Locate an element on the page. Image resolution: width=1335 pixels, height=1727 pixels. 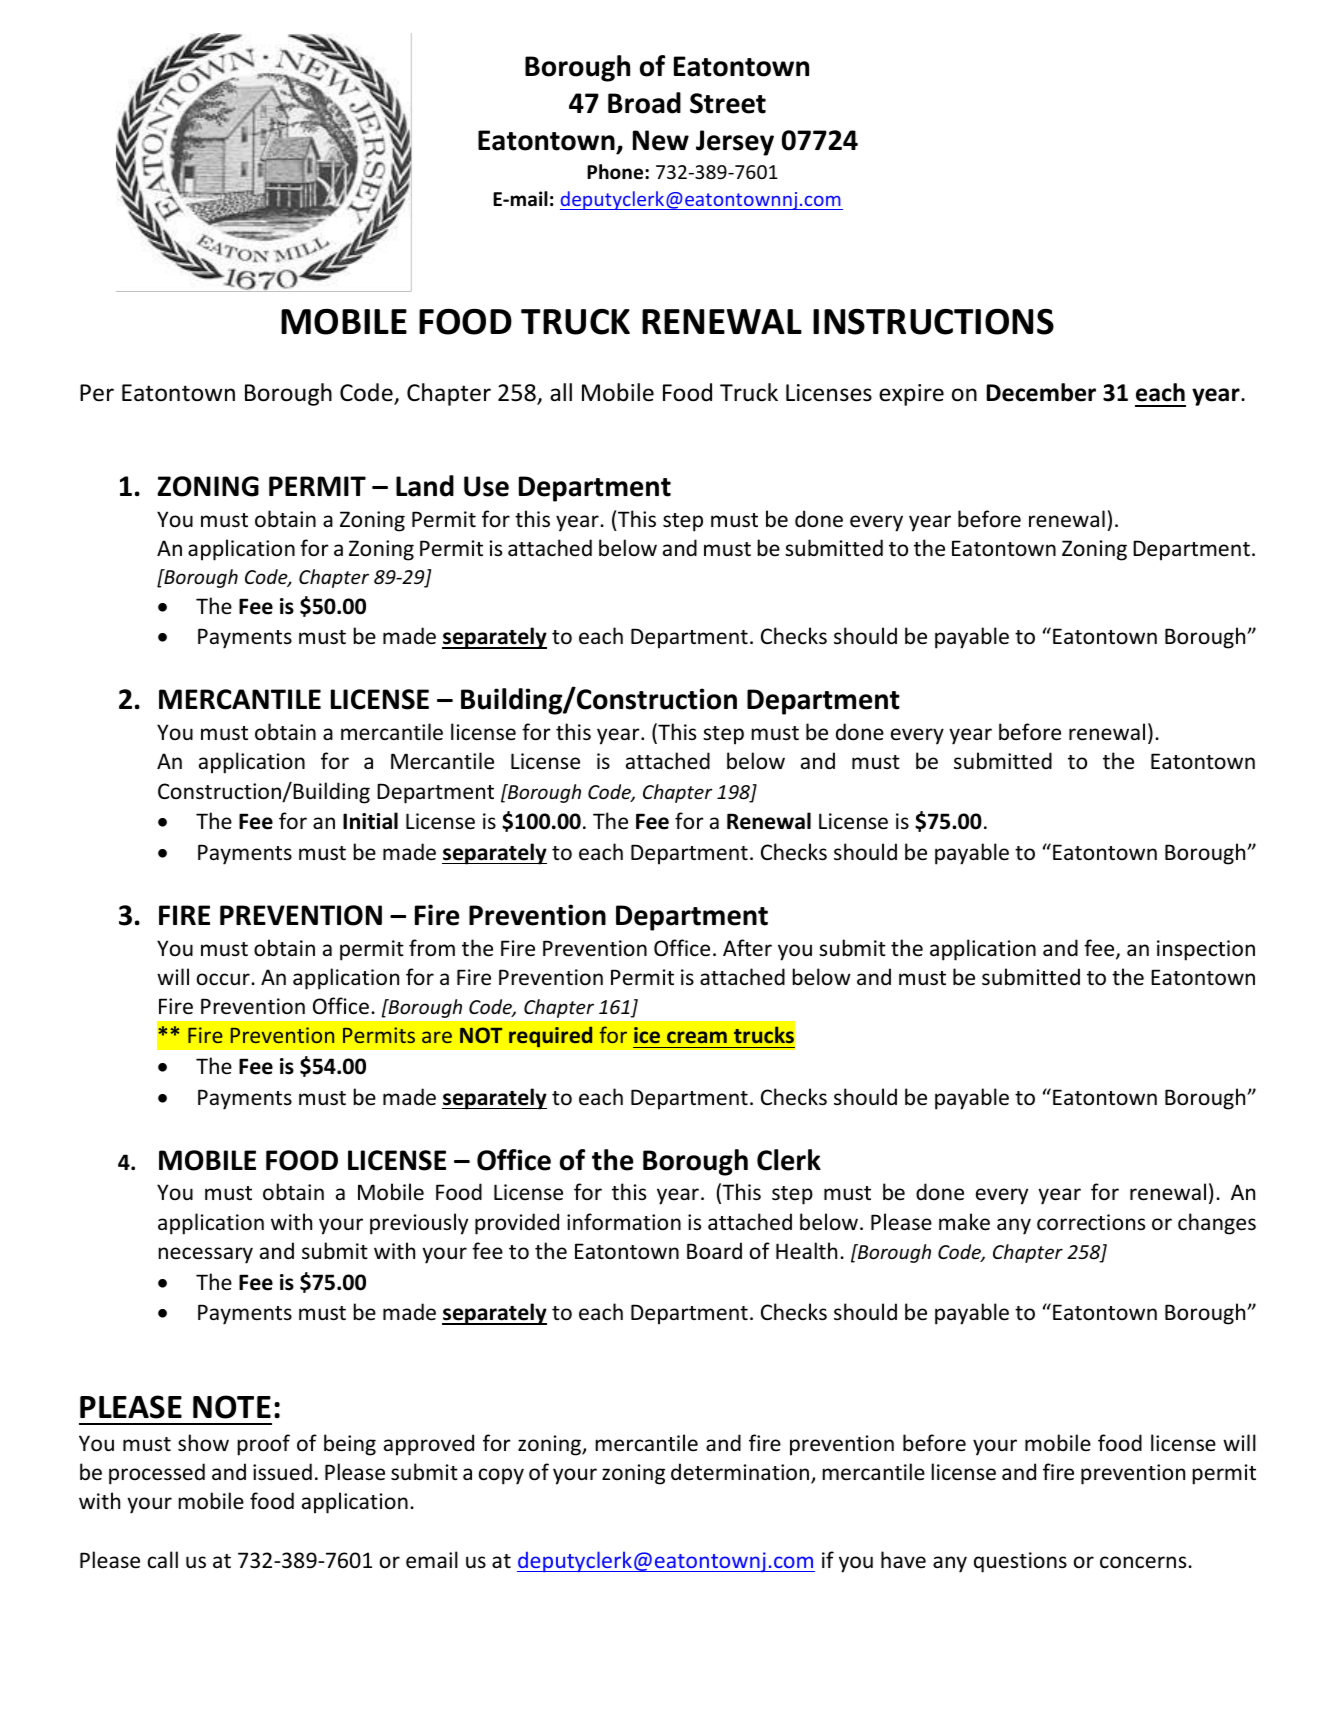
Jersey is located at coordinates (735, 143).
